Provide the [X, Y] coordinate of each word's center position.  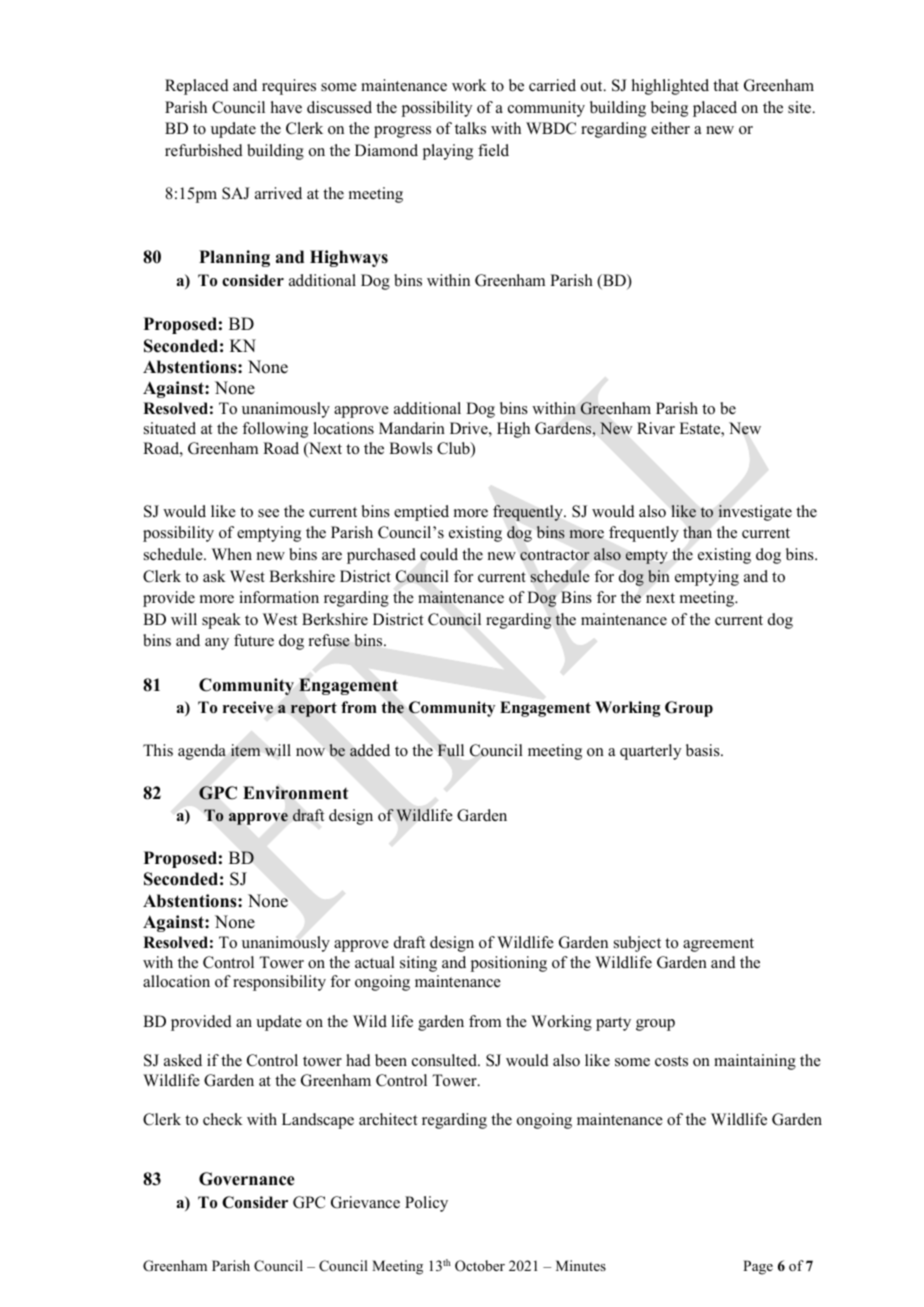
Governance [247, 1179]
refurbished [204, 150]
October [480, 1266]
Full [450, 750]
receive [248, 707]
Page [758, 1267]
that [726, 85]
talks [470, 128]
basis [704, 750]
